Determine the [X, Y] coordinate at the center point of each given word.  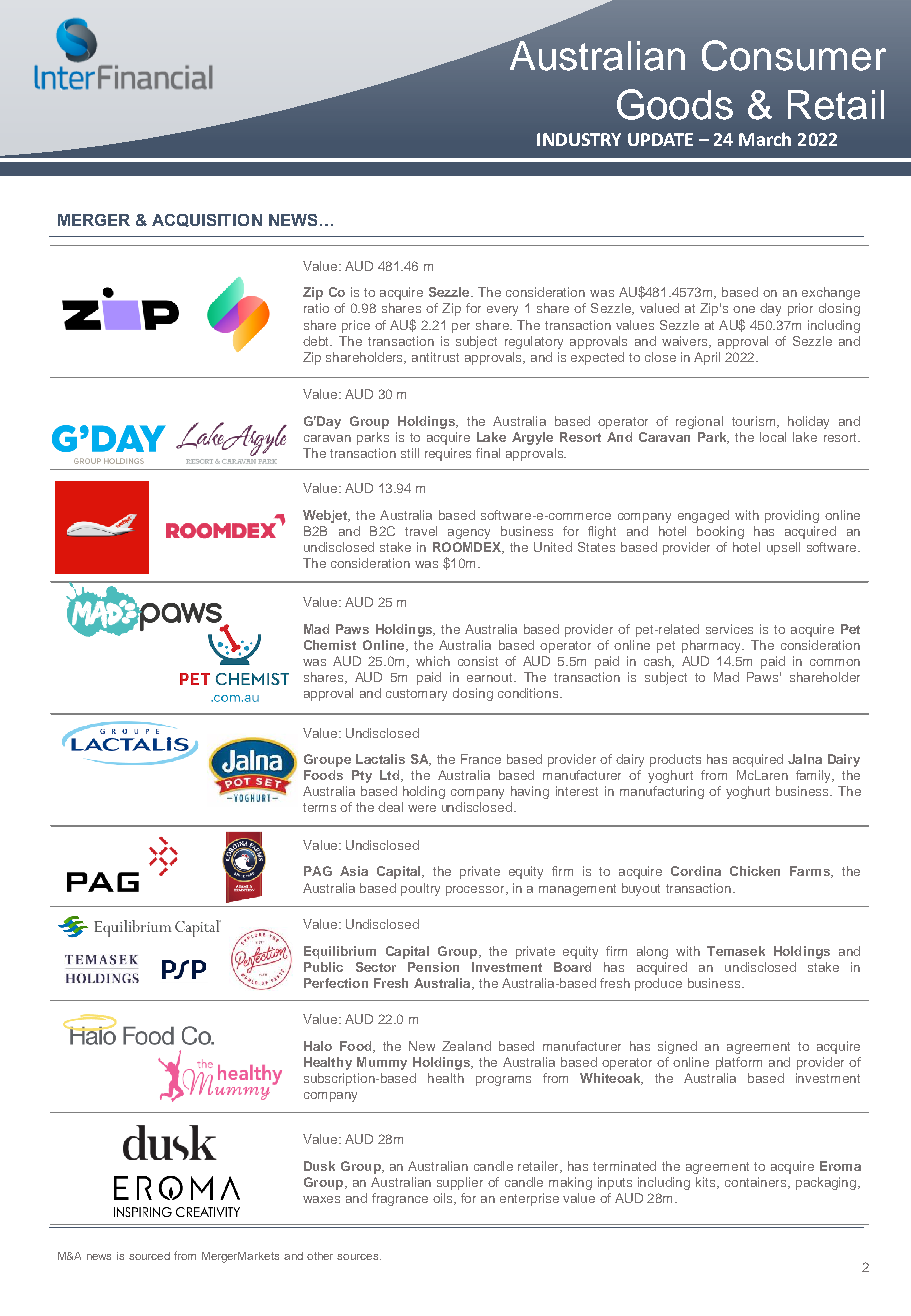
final [488, 453]
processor [476, 891]
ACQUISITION [207, 220]
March [765, 139]
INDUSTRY [579, 139]
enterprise [529, 1199]
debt [317, 341]
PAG [318, 871]
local [773, 437]
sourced [149, 1256]
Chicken [755, 871]
